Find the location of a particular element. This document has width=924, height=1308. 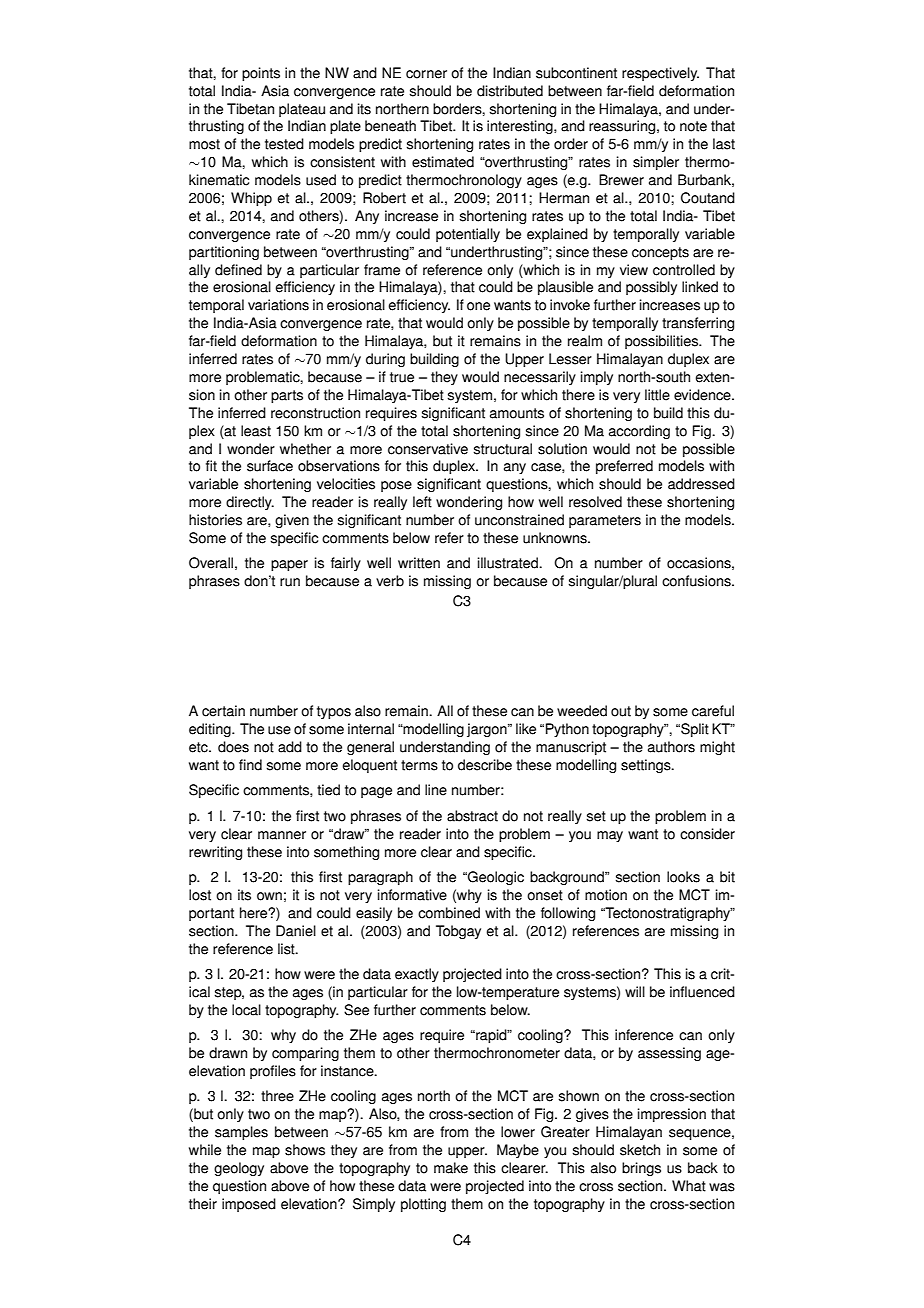

true is located at coordinates (402, 377).
